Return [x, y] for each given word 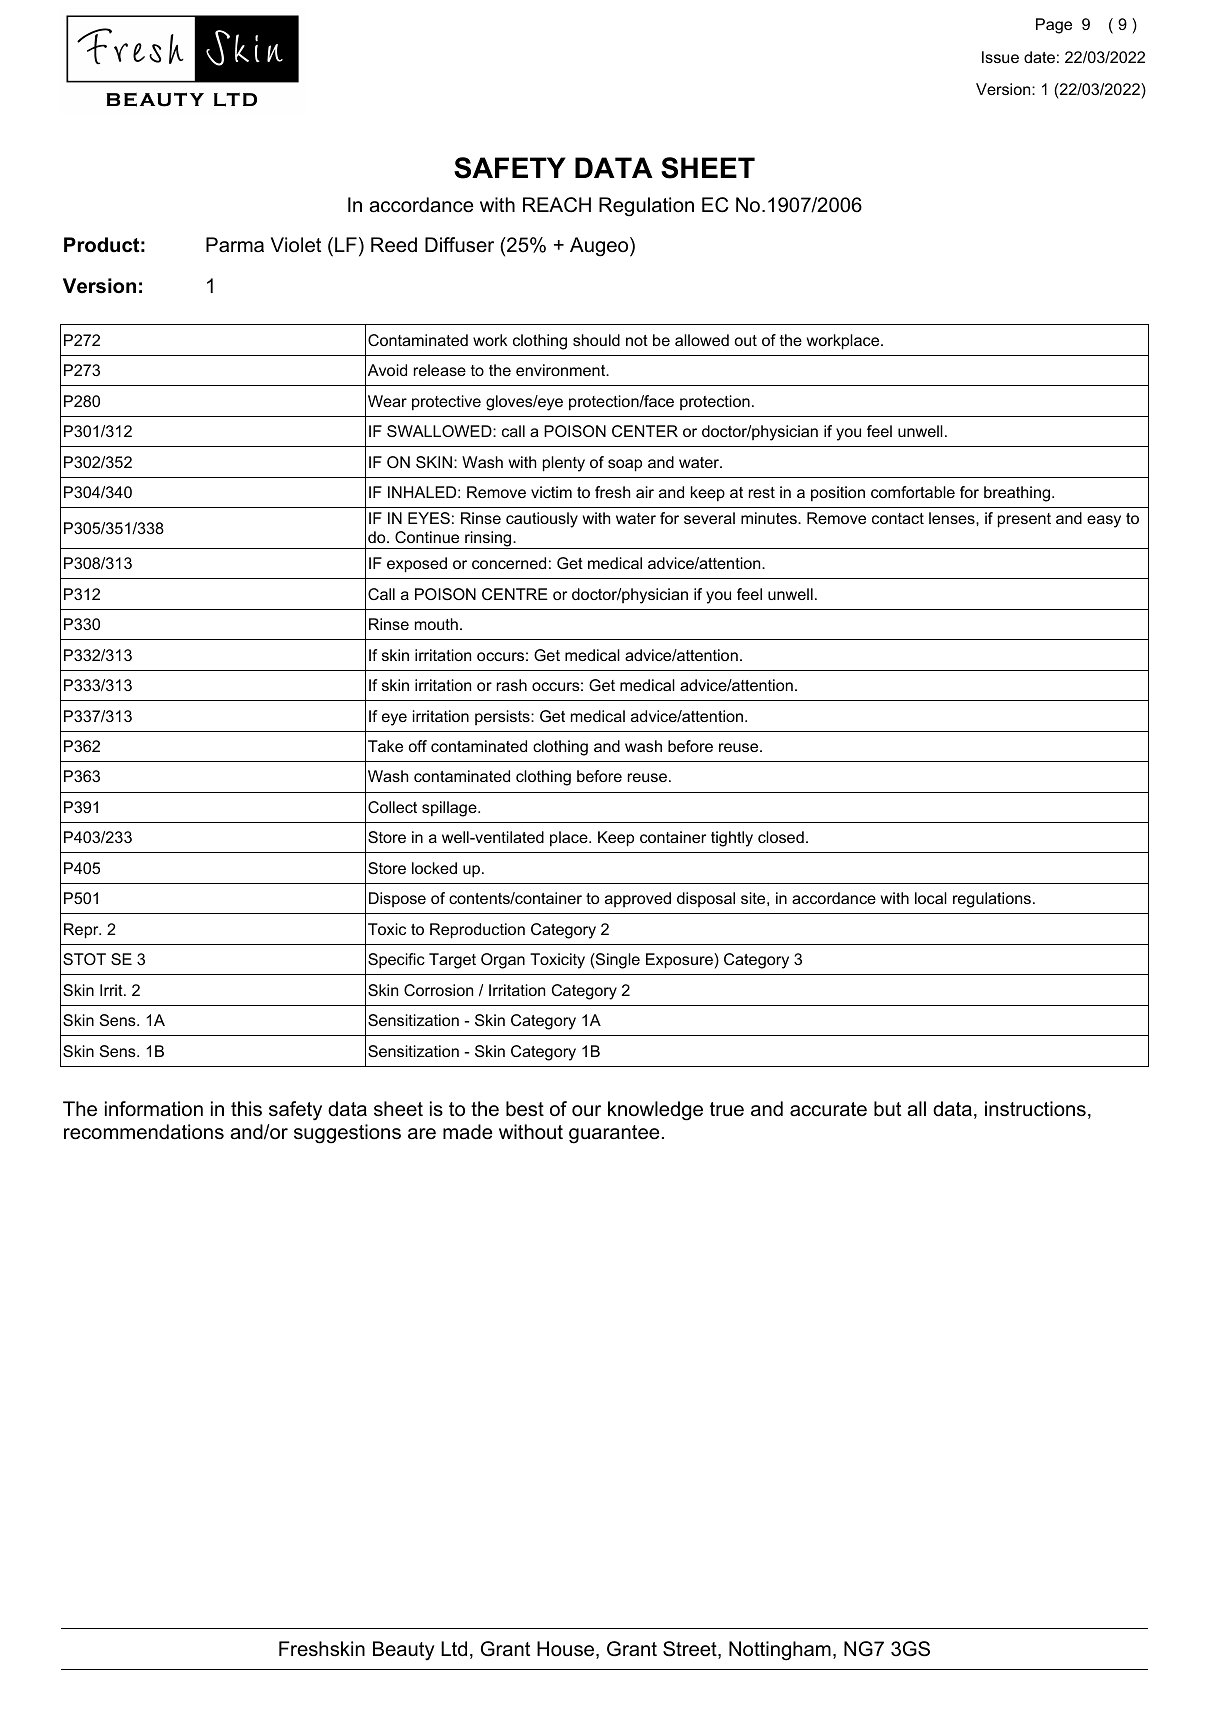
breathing [1018, 494]
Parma [235, 245]
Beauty [404, 1651]
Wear [387, 401]
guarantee [614, 1134]
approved [638, 899]
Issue [1000, 57]
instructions [1035, 1109]
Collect [392, 807]
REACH [557, 205]
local [931, 898]
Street [691, 1650]
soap [625, 465]
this [246, 1109]
